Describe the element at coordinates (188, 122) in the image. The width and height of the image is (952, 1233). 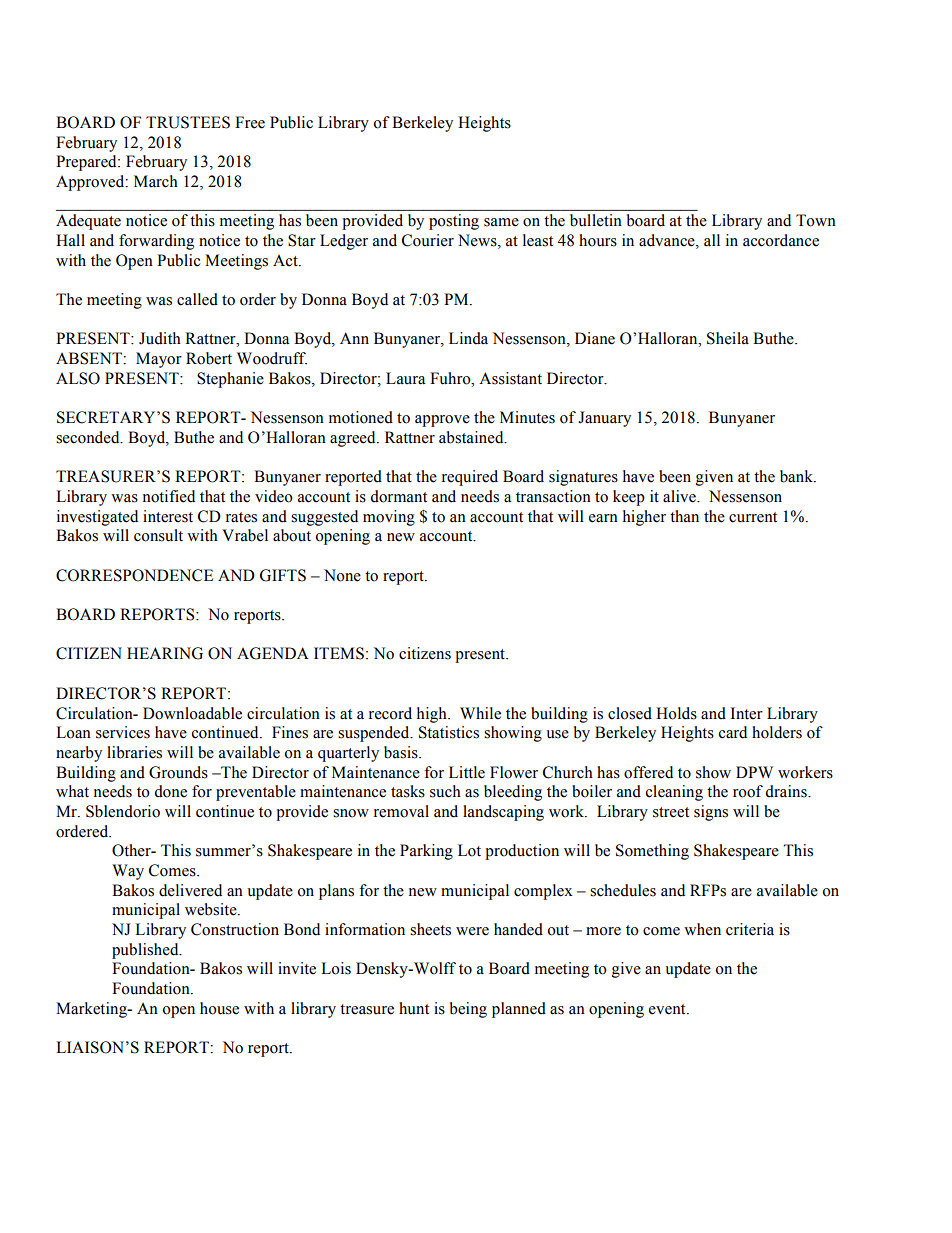
I see `TRUSTEES` at that location.
